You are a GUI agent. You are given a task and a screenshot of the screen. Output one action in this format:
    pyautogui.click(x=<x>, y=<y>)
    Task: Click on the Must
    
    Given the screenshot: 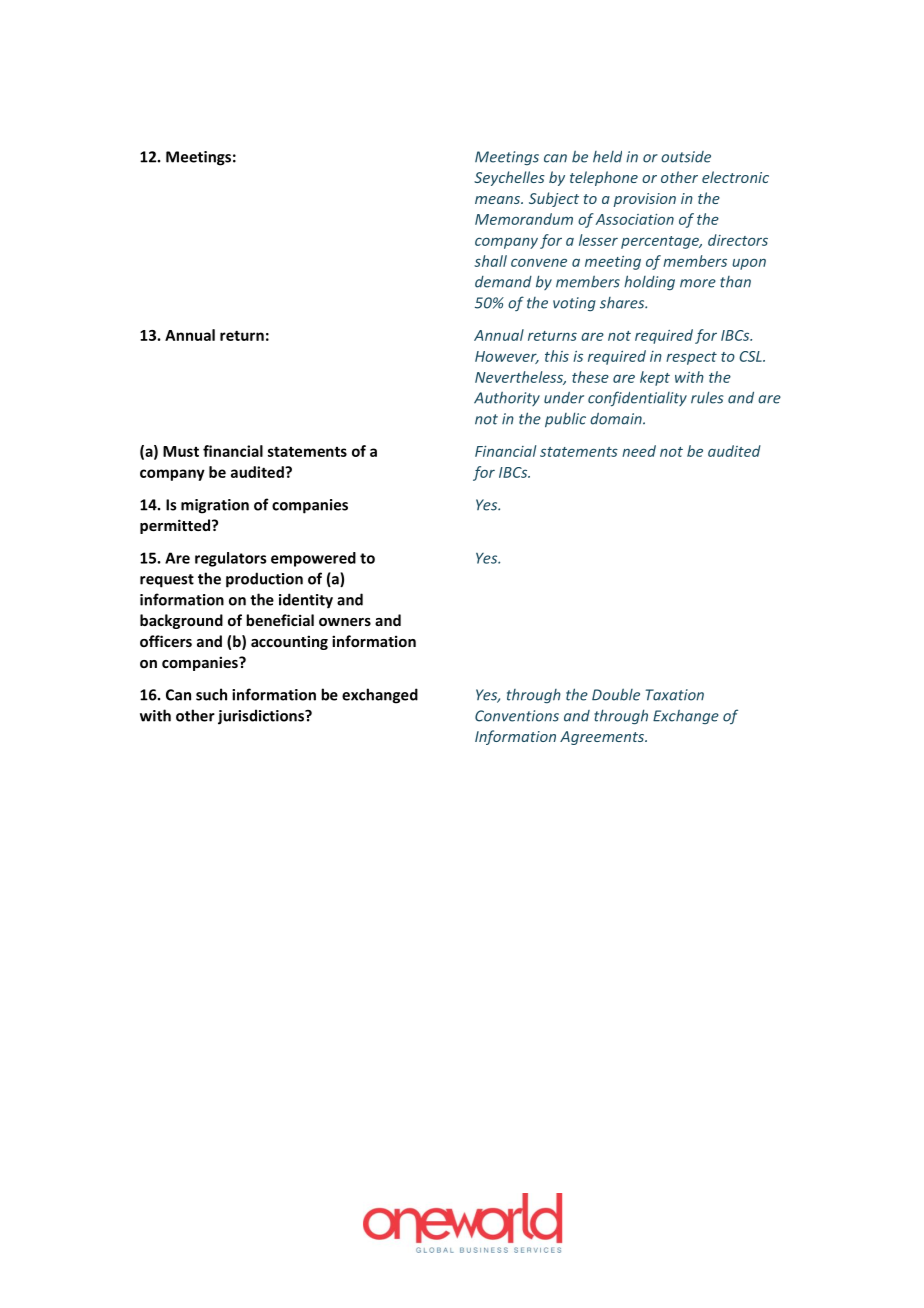 What is the action you would take?
    pyautogui.click(x=181, y=451)
